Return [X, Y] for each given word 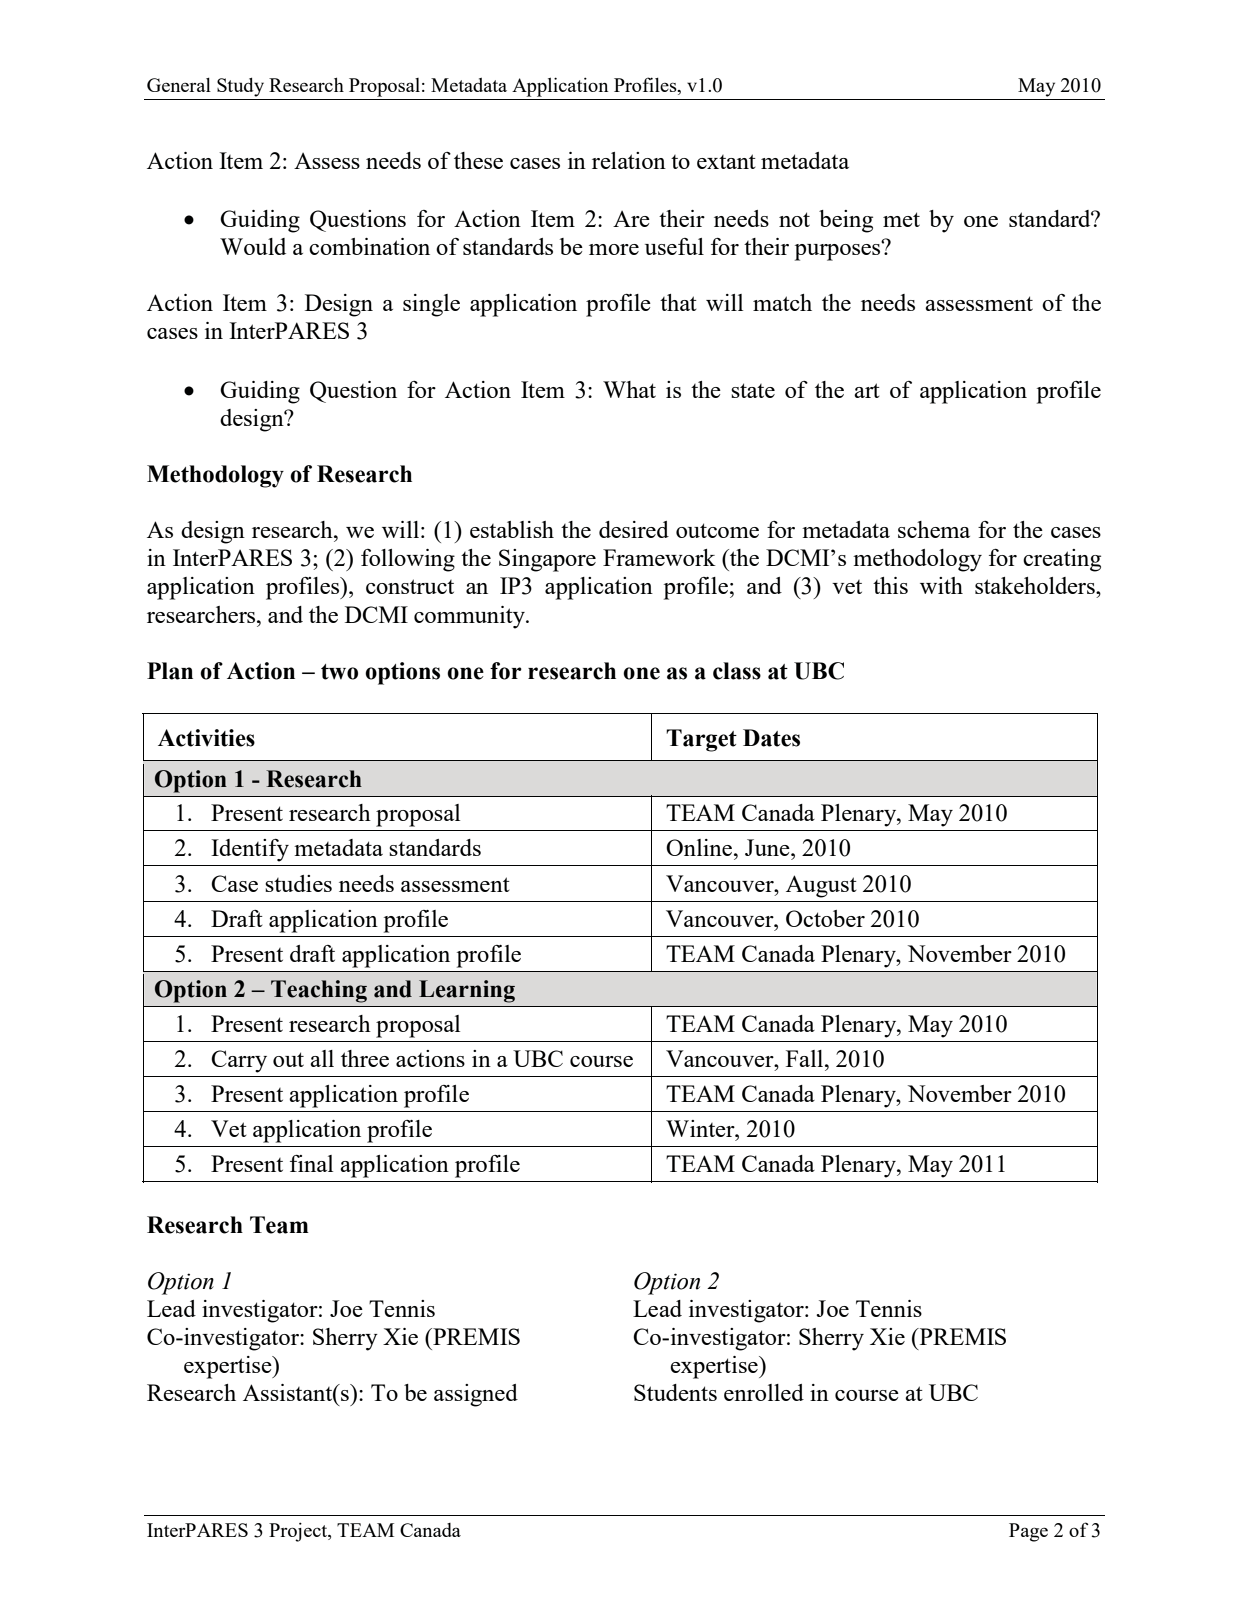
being [846, 221]
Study [240, 87]
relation [629, 160]
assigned [476, 1395]
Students [675, 1392]
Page [1028, 1532]
